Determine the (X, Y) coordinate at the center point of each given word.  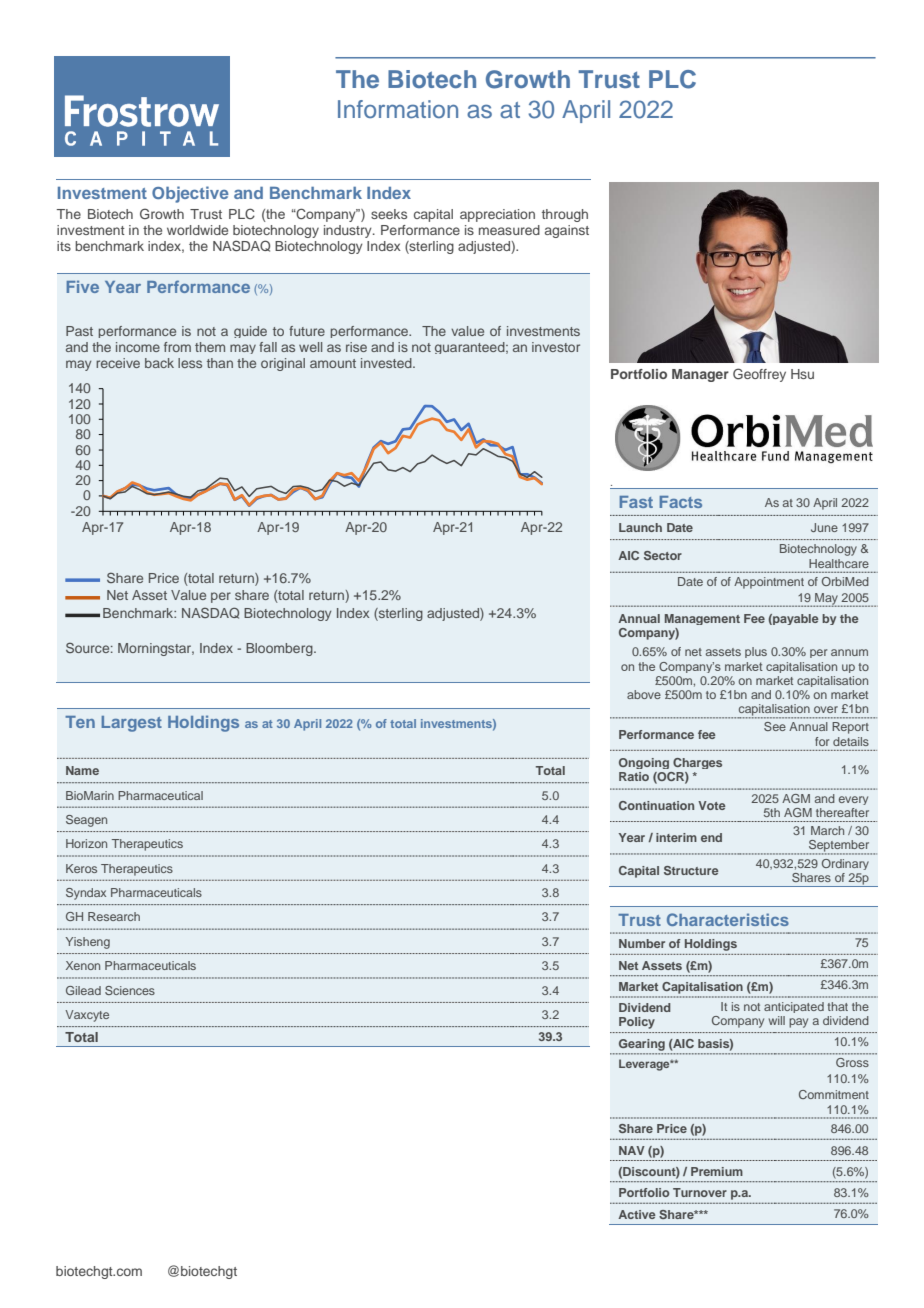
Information (398, 109)
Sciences (130, 990)
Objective (190, 194)
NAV (632, 1150)
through (565, 215)
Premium (717, 1171)
